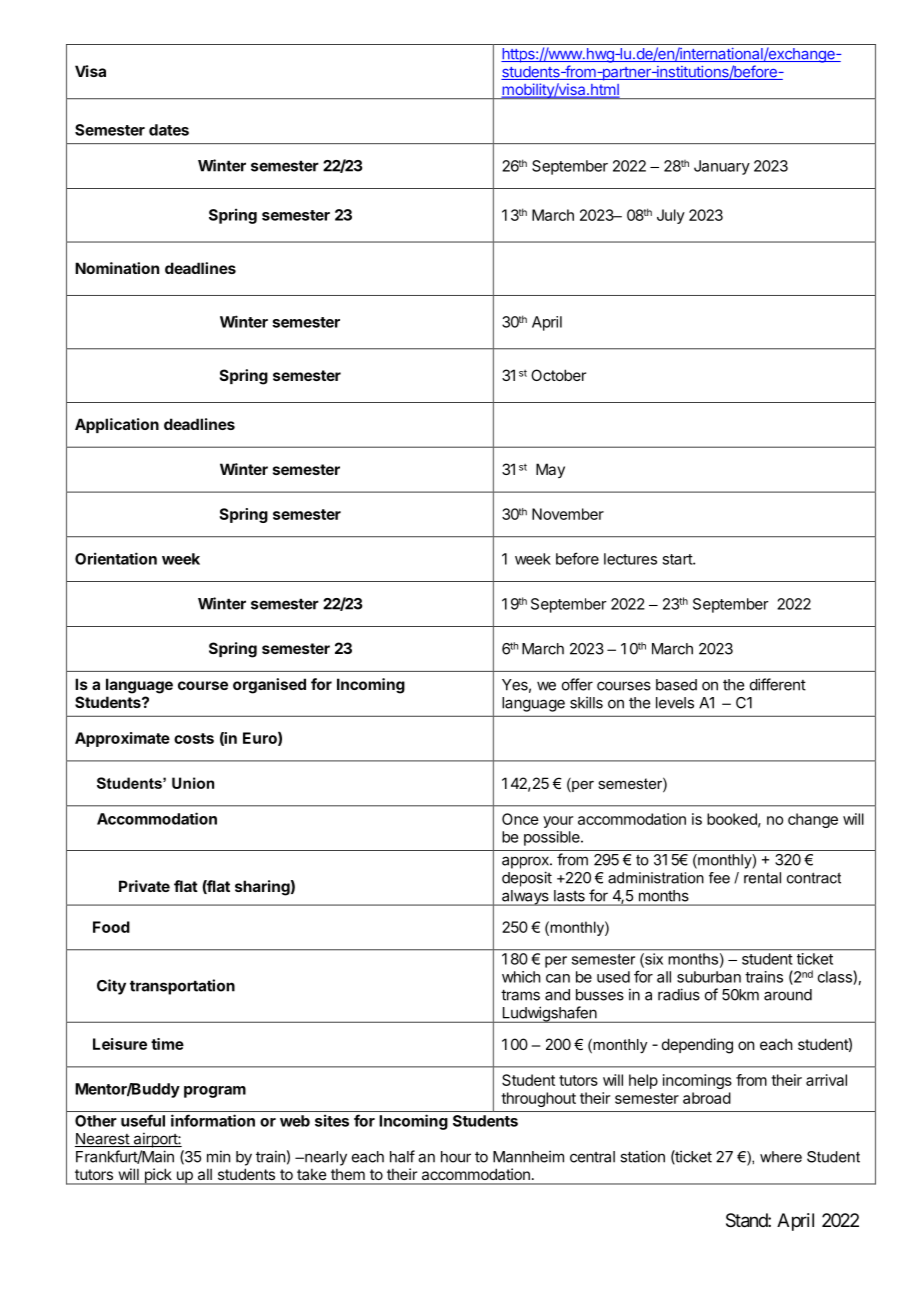  What do you see at coordinates (520, 819) in the document?
I see `Once` at bounding box center [520, 819].
